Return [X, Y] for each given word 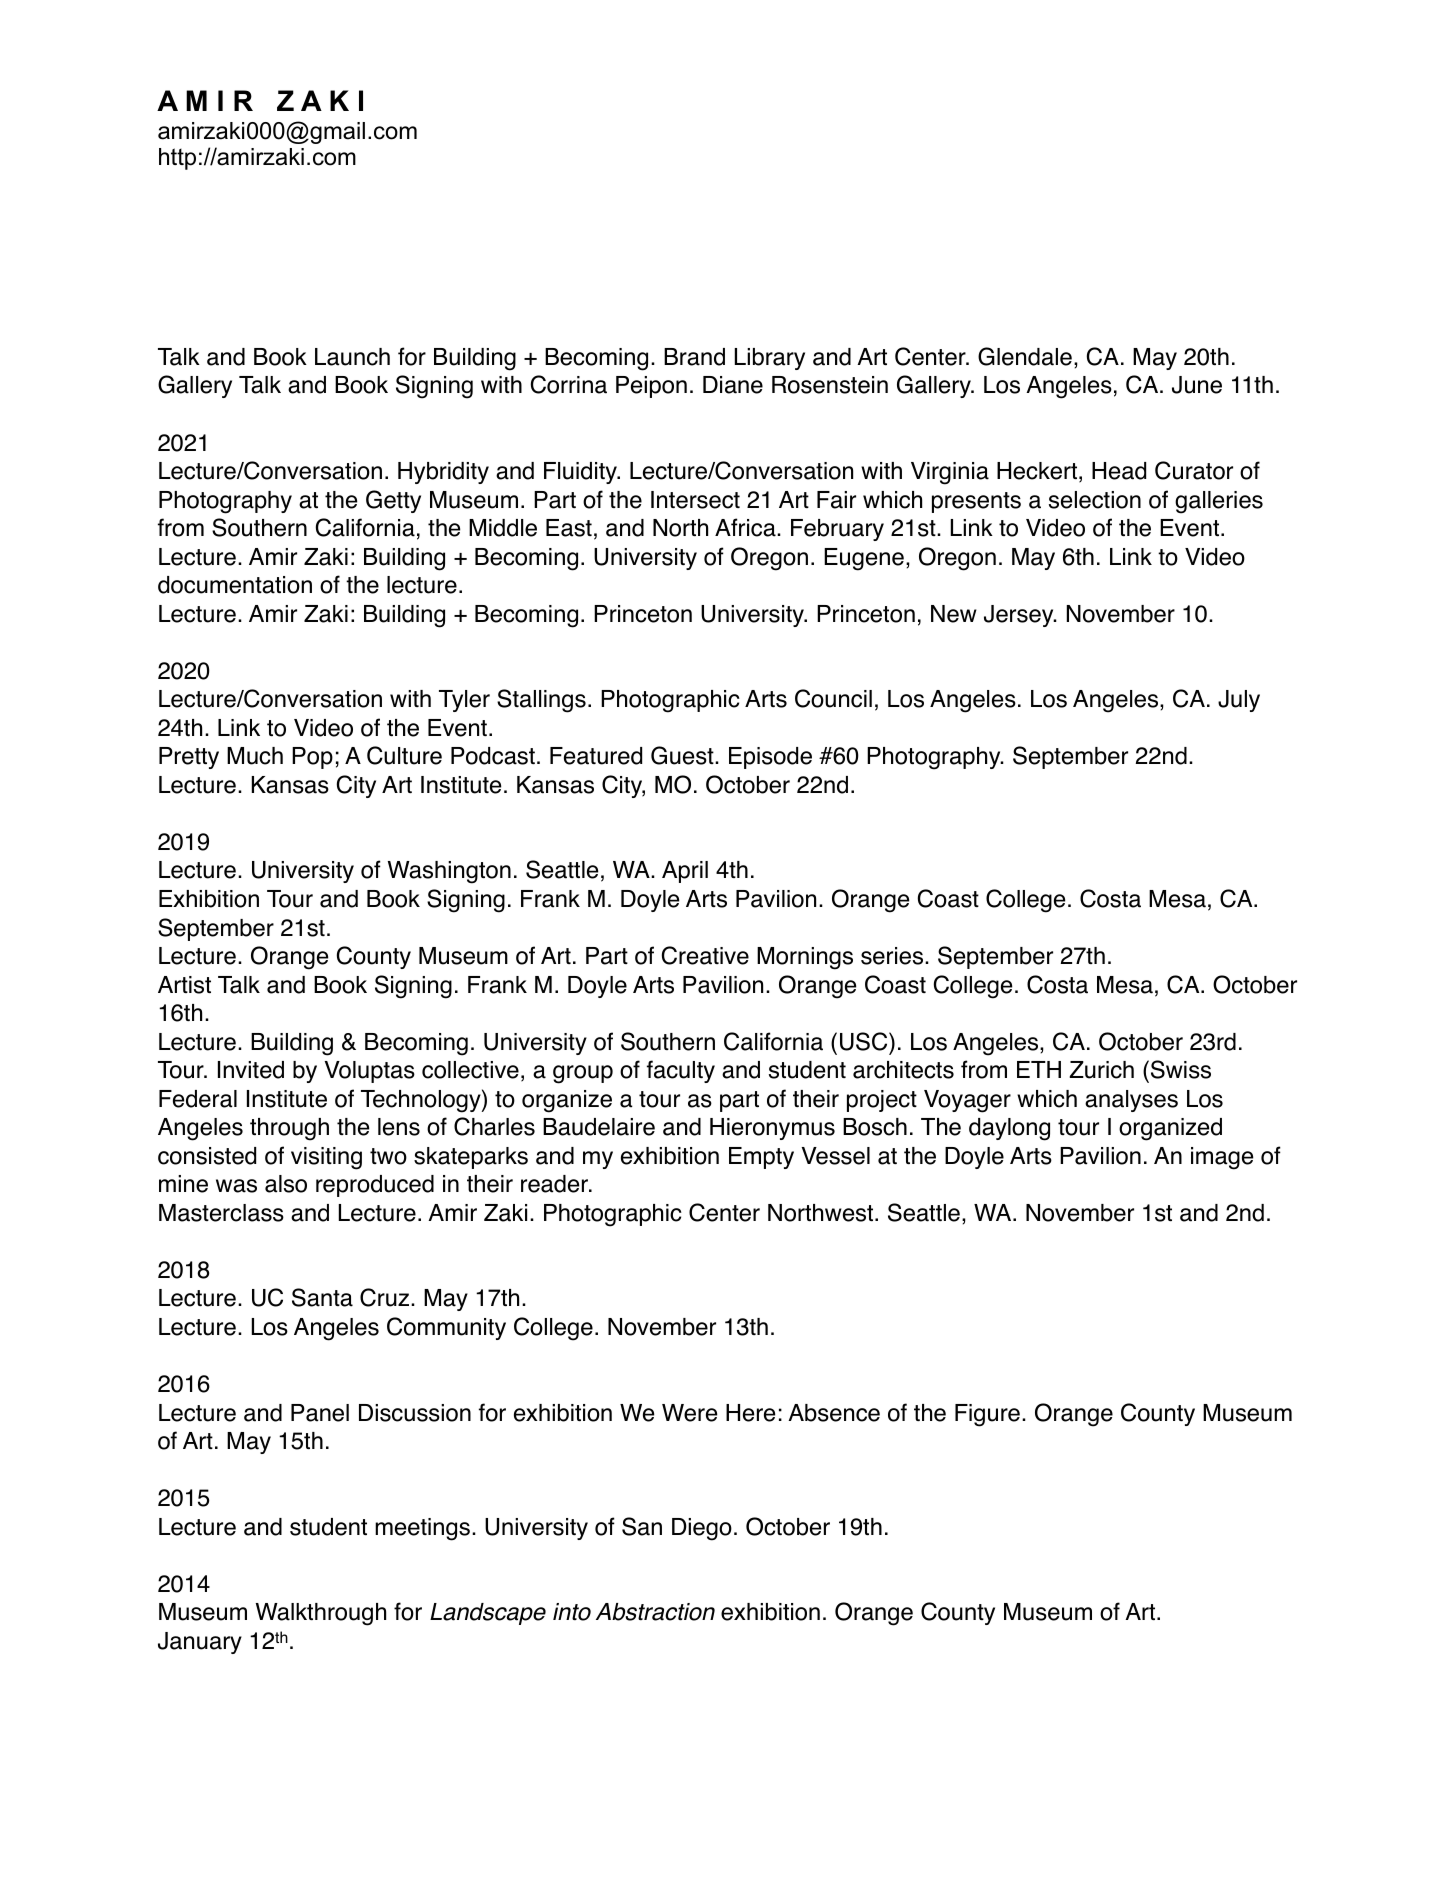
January [200, 1643]
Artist [184, 985]
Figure [987, 1415]
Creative [705, 955]
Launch [352, 357]
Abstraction [655, 1612]
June [1197, 385]
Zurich [1101, 1070]
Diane [733, 385]
